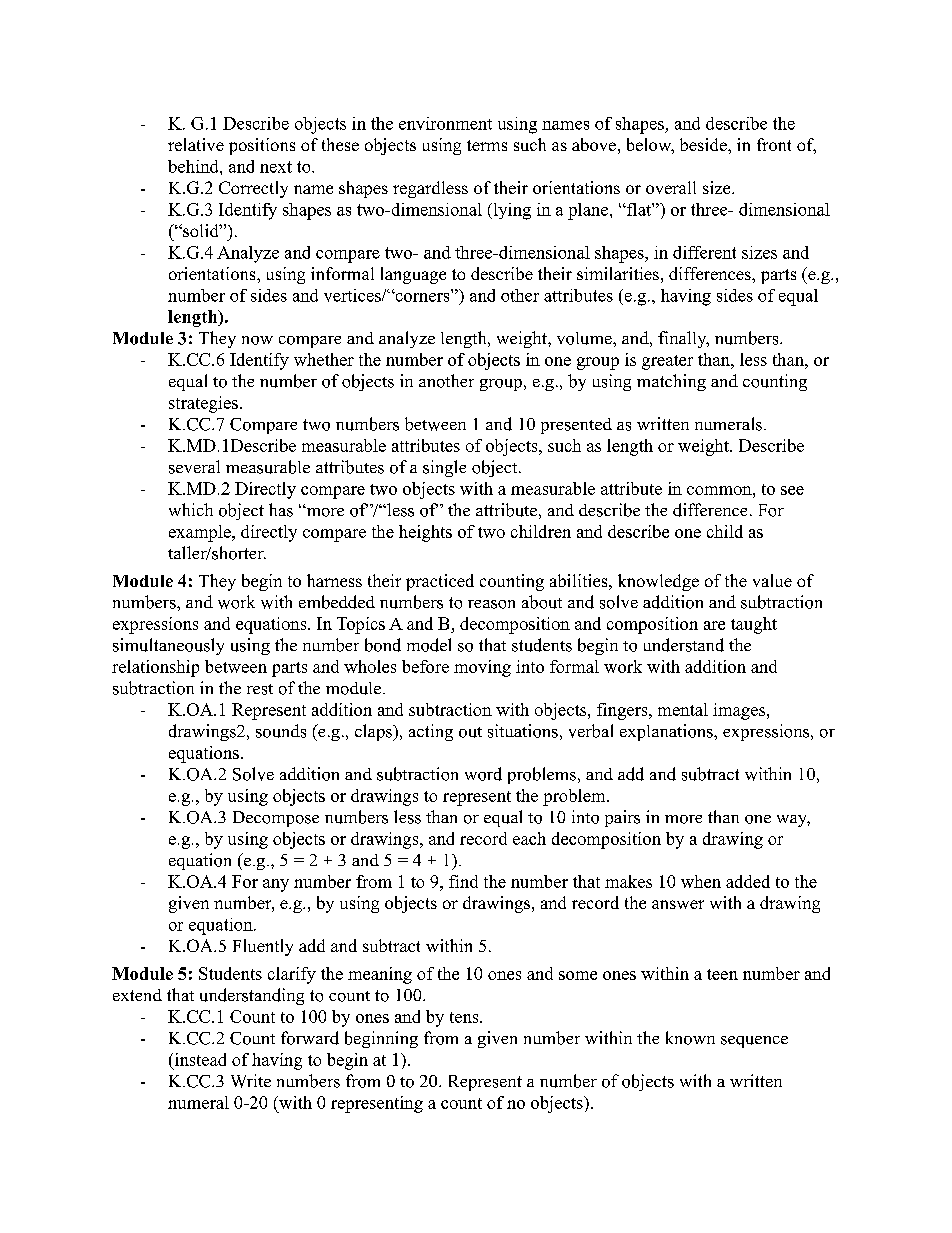 This document has width=952, height=1233. What do you see at coordinates (196, 144) in the document?
I see `relative` at bounding box center [196, 144].
